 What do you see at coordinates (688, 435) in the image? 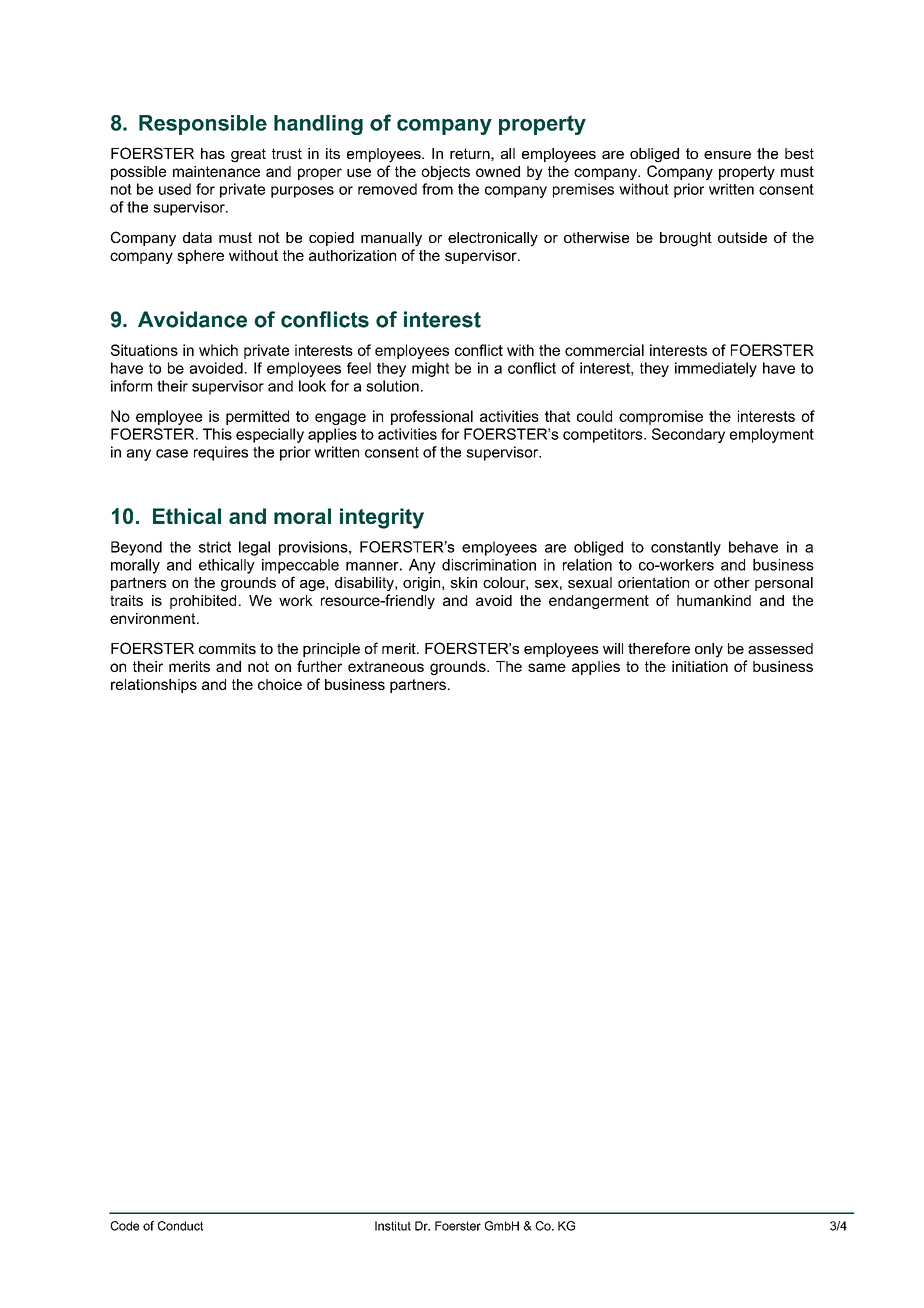
I see `Secondary` at bounding box center [688, 435].
